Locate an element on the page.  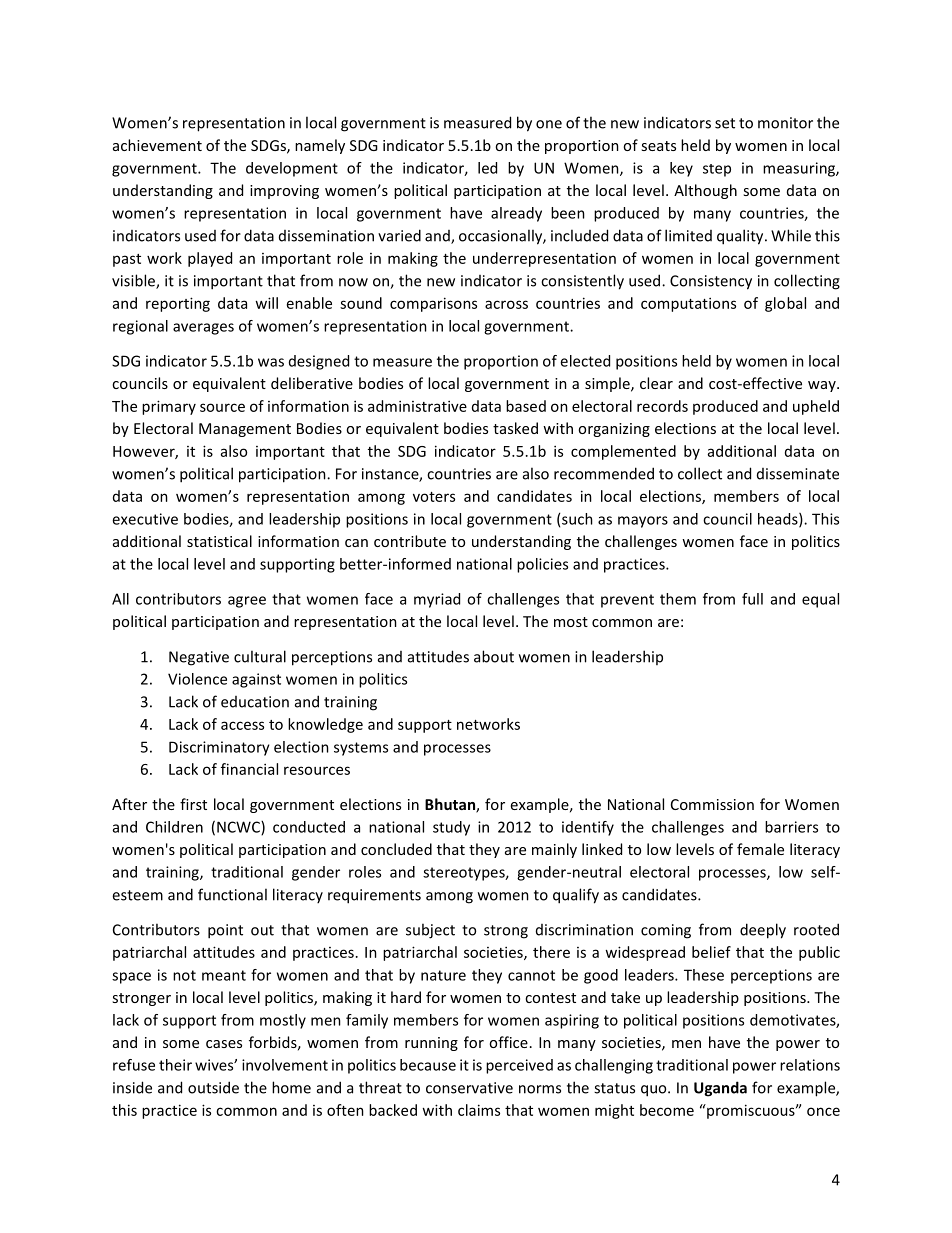
myriad is located at coordinates (437, 600).
